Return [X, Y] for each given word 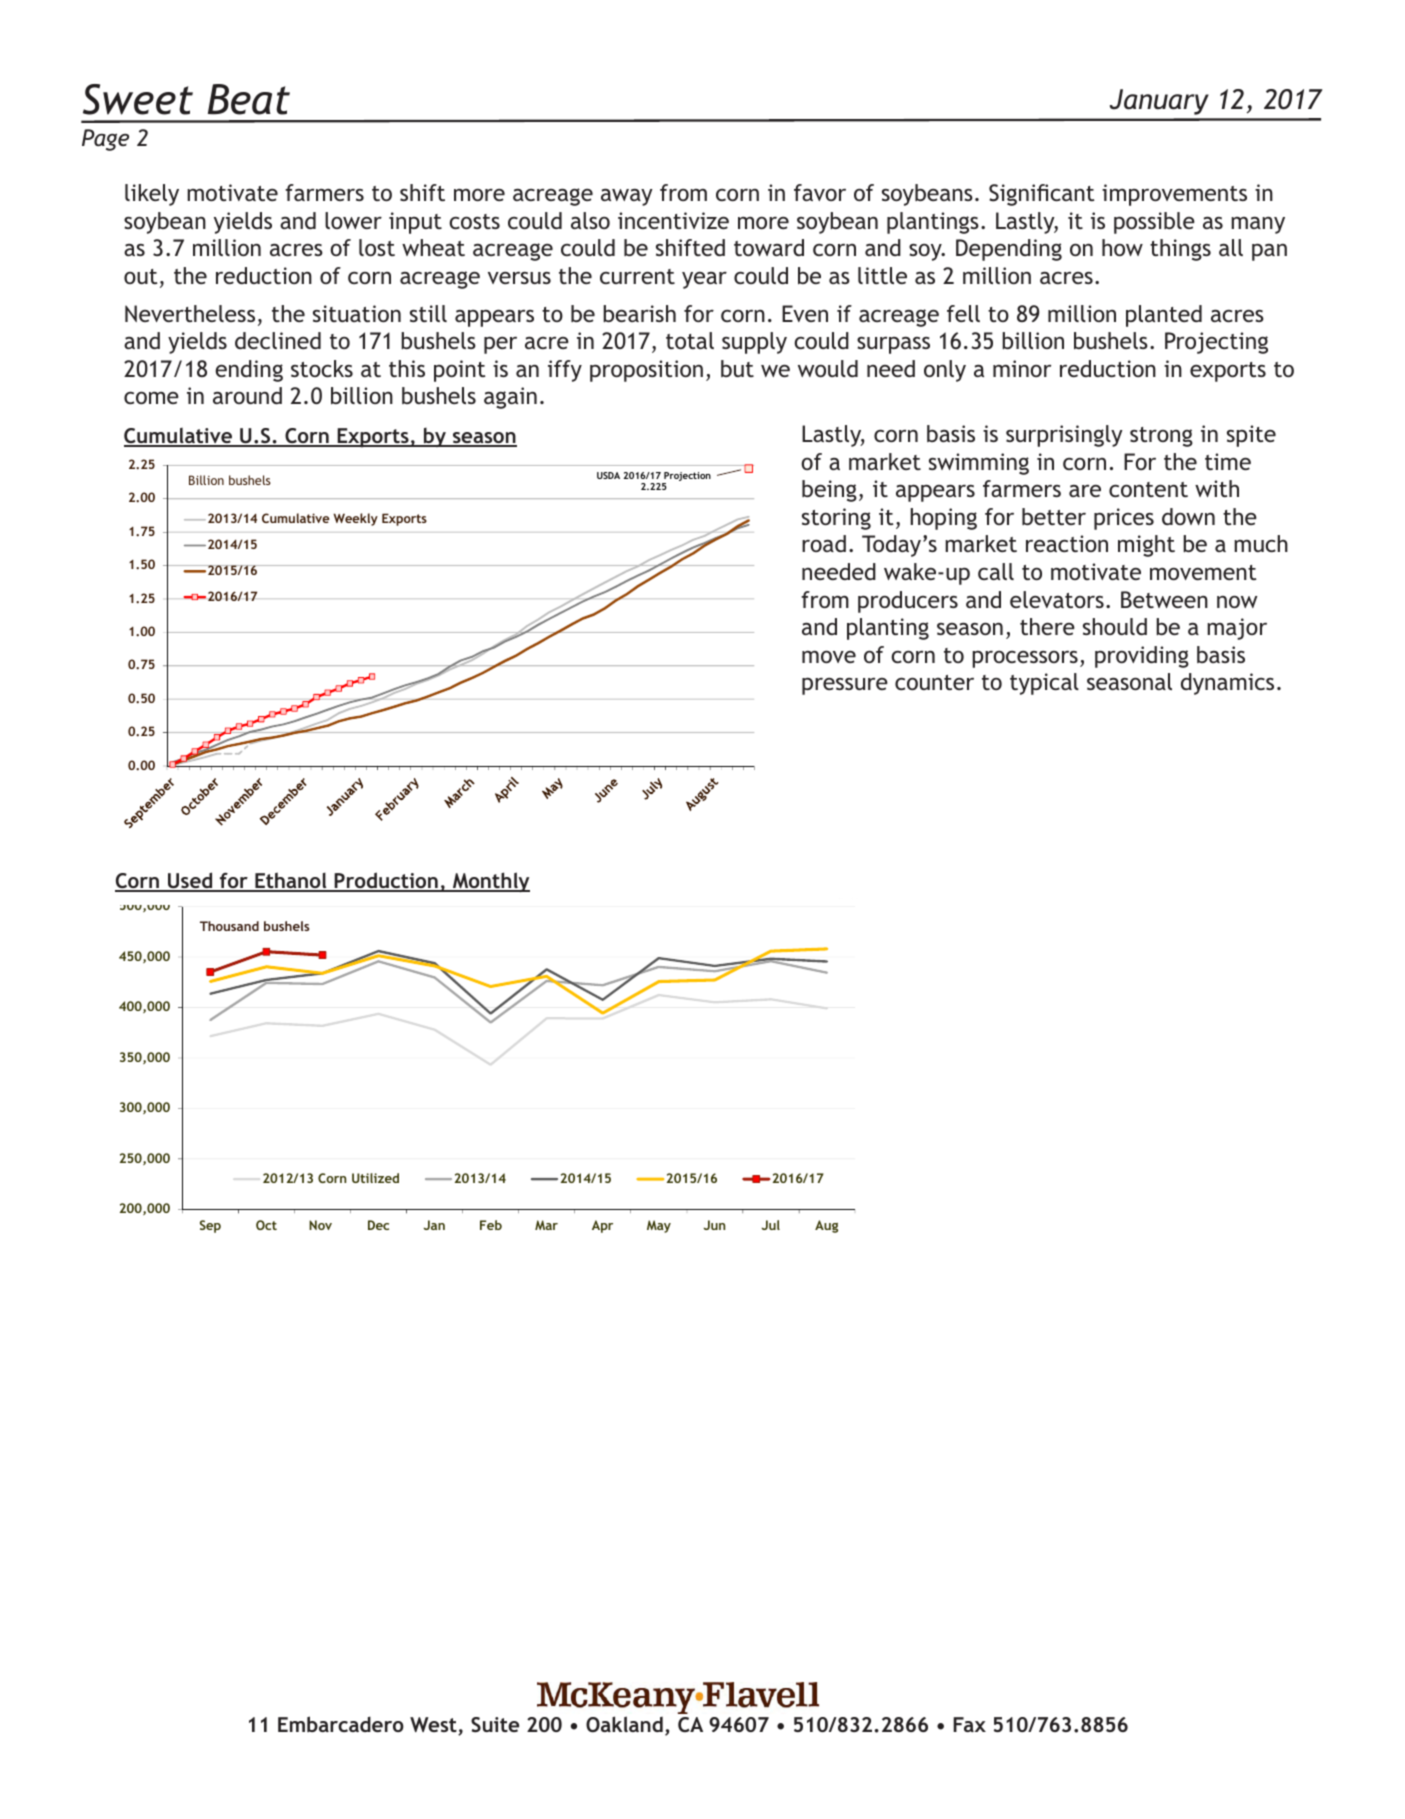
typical [1044, 684]
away [627, 197]
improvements [1174, 195]
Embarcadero [341, 1724]
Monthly [490, 882]
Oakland [624, 1724]
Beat [249, 99]
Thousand [229, 926]
